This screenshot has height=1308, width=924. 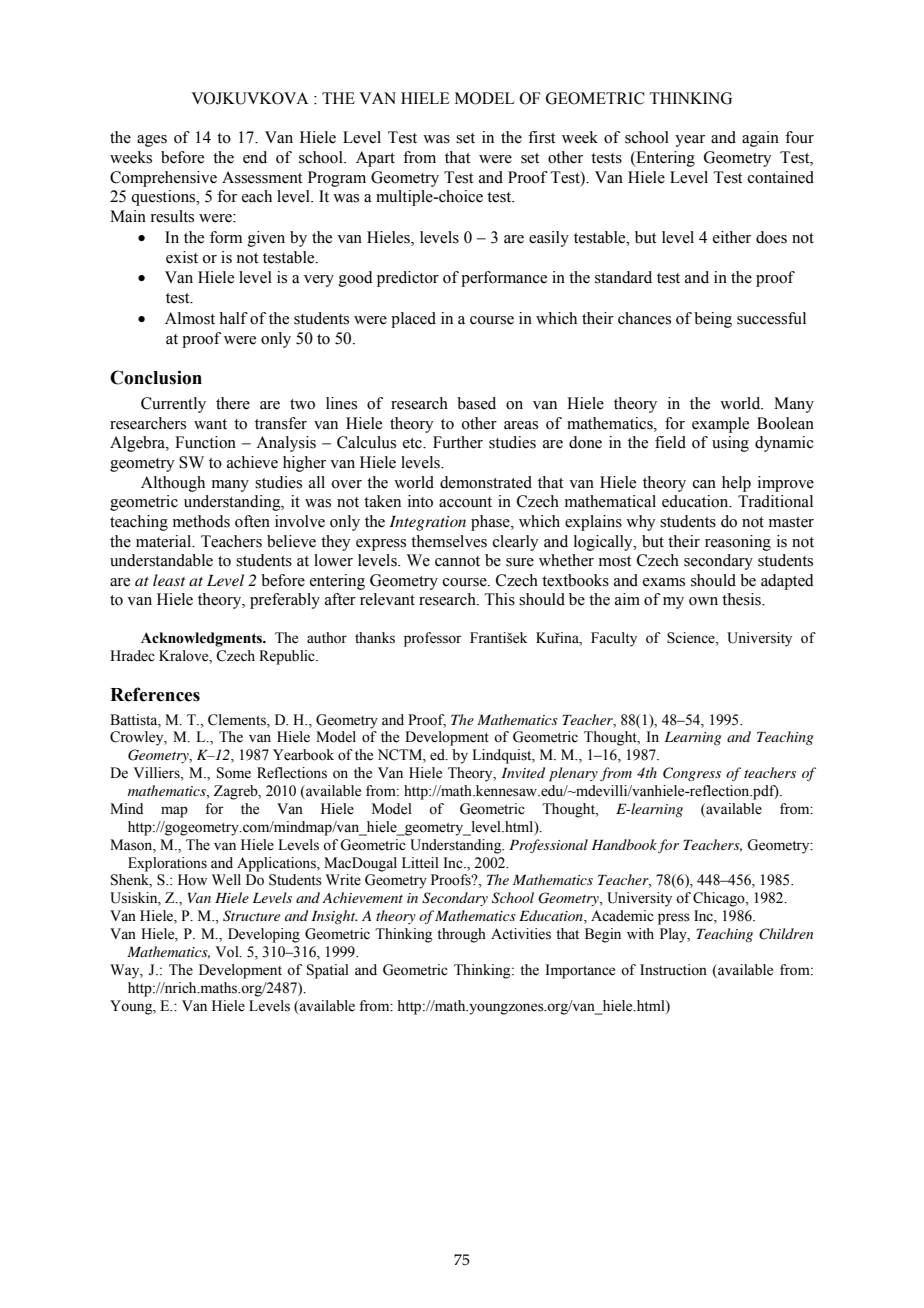 What do you see at coordinates (738, 543) in the screenshot?
I see `reasoning` at bounding box center [738, 543].
